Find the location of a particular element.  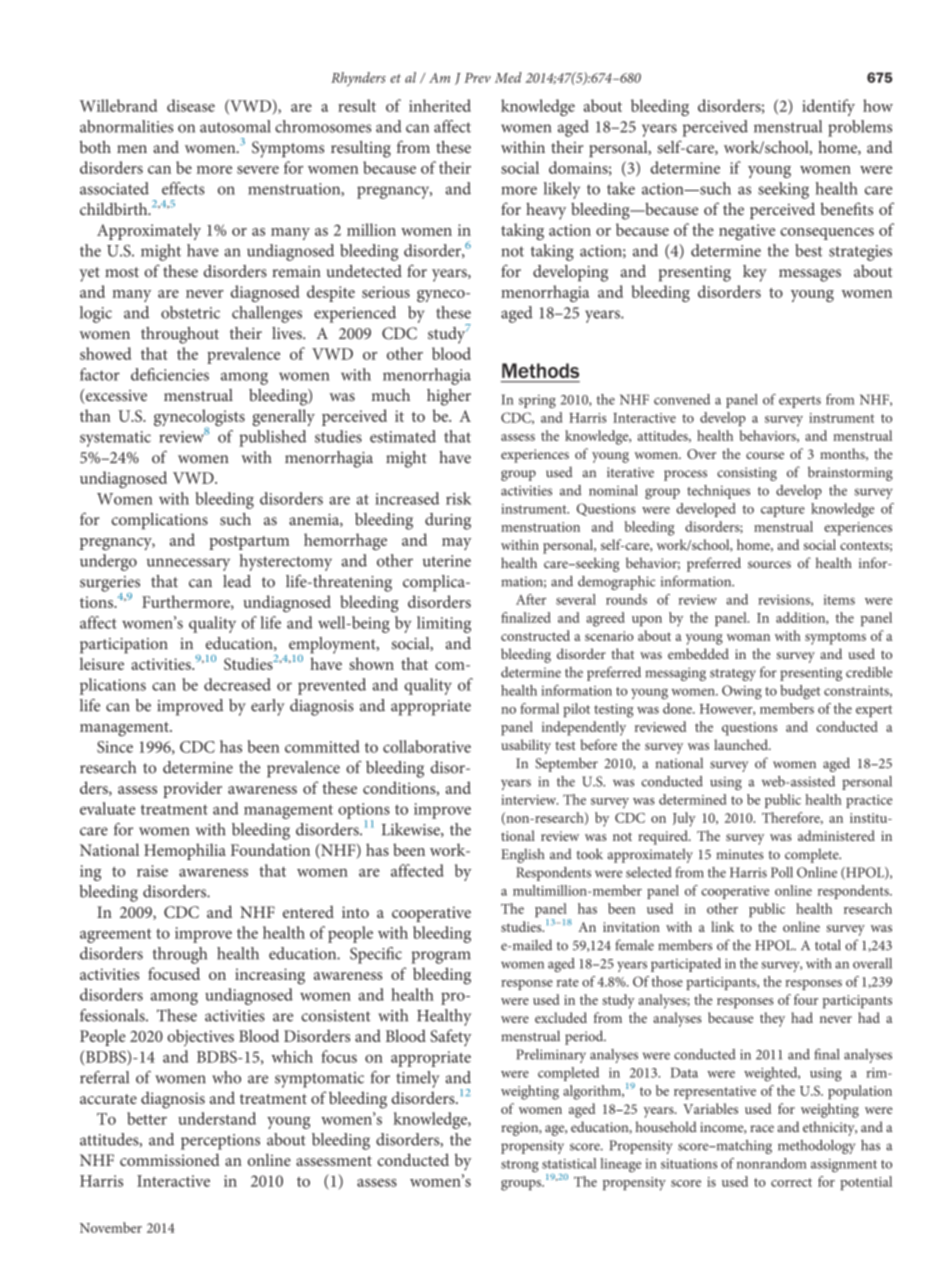

commissioned is located at coordinates (170, 1159).
